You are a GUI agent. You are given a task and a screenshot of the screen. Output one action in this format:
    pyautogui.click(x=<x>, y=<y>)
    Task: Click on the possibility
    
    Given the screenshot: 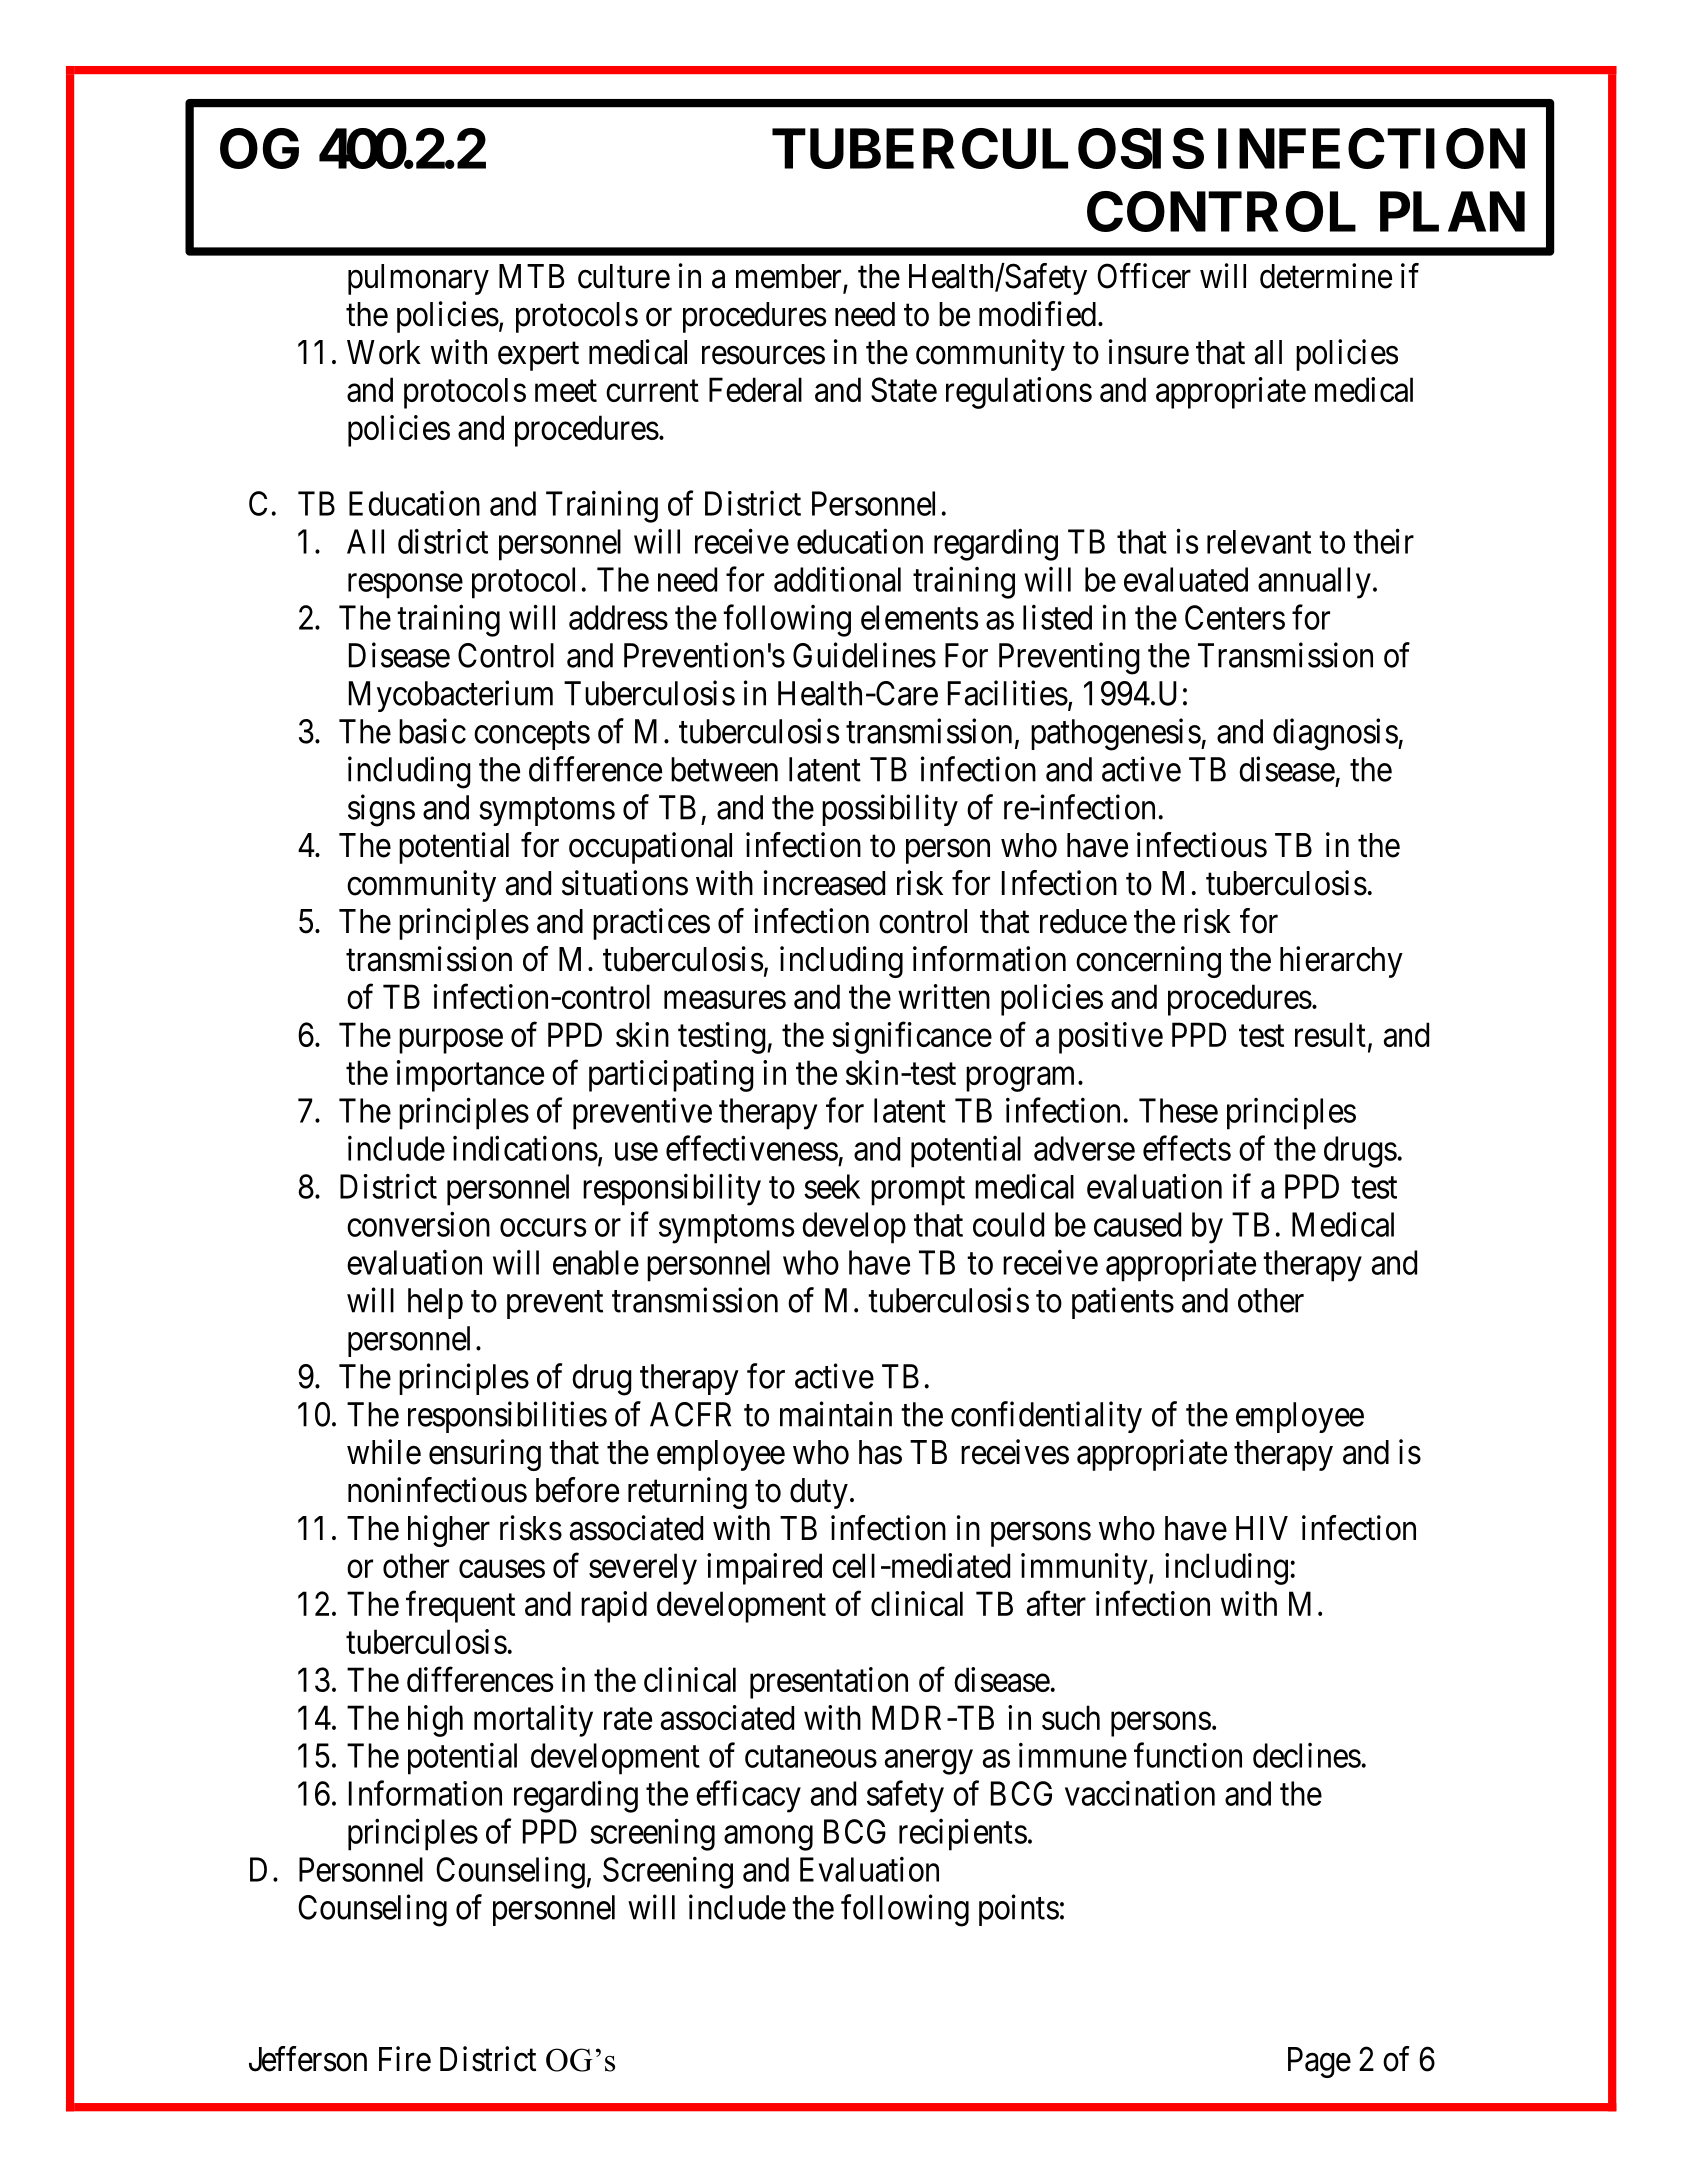 What is the action you would take?
    pyautogui.click(x=890, y=810)
